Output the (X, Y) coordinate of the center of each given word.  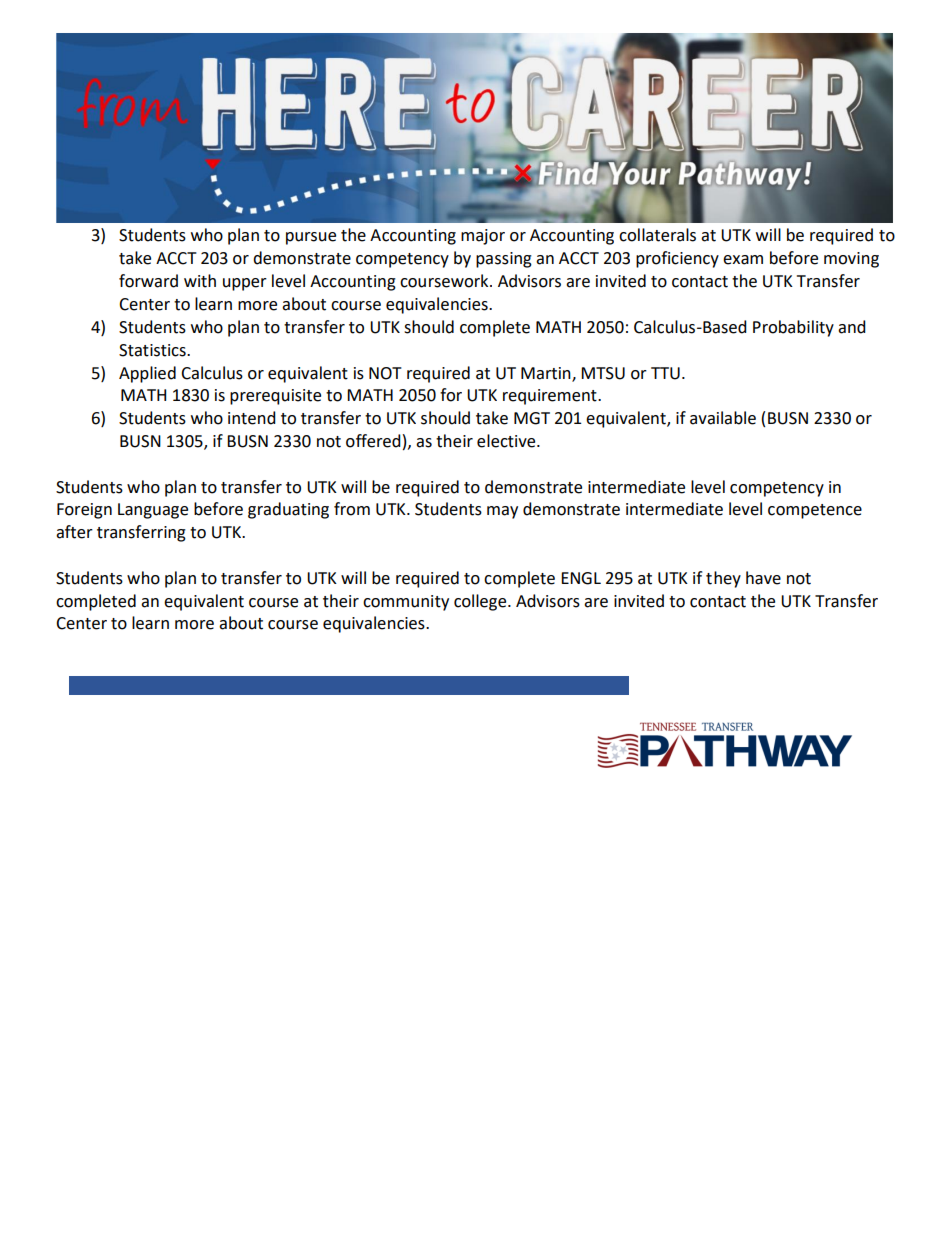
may (502, 512)
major (483, 237)
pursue (311, 238)
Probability (793, 328)
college (481, 602)
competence (815, 511)
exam (743, 260)
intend (252, 418)
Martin (547, 374)
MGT (532, 418)
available (723, 418)
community (406, 603)
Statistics (153, 350)
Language (153, 511)
